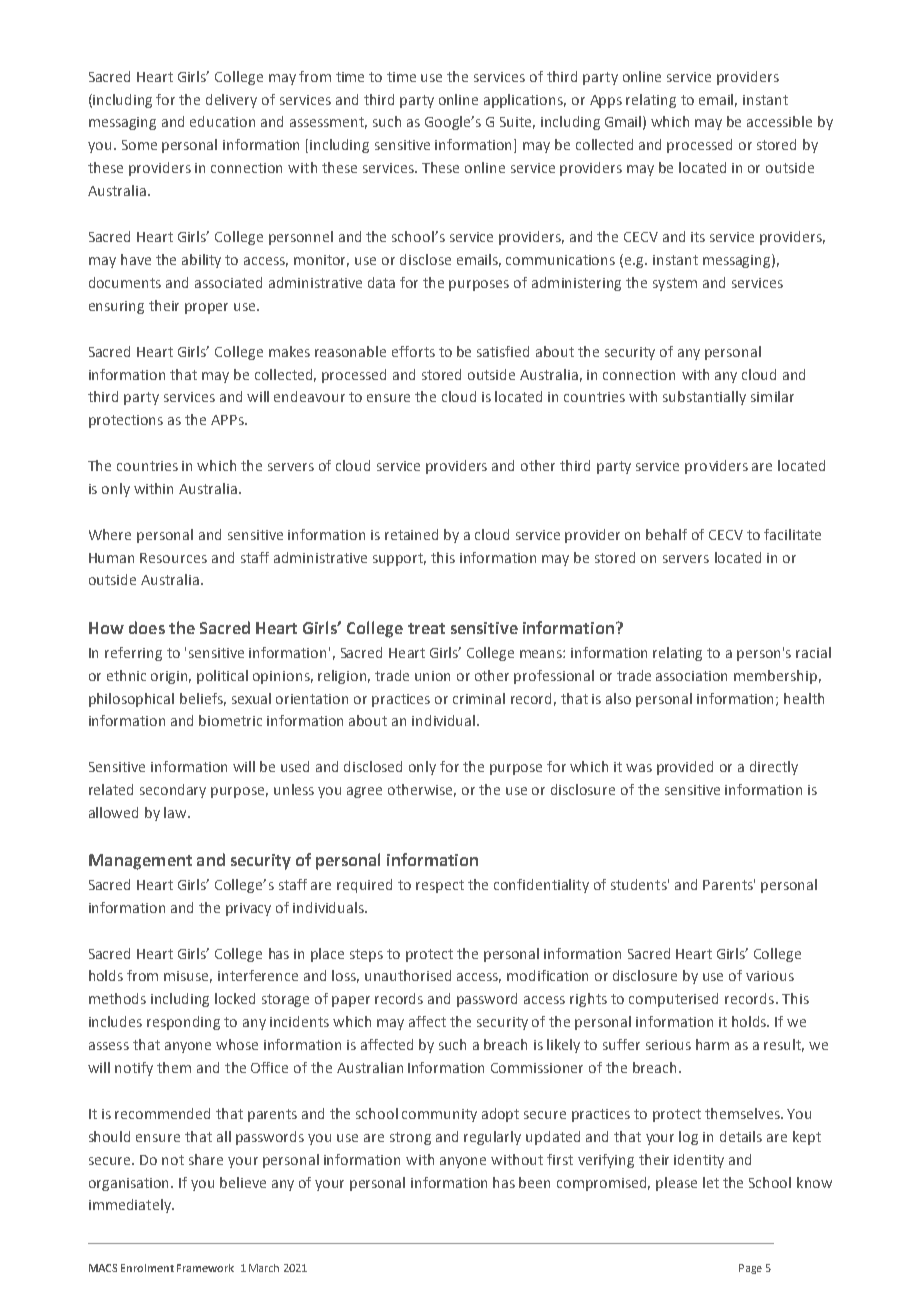 Image resolution: width=924 pixels, height=1308 pixels. I want to click on criminal, so click(479, 698).
